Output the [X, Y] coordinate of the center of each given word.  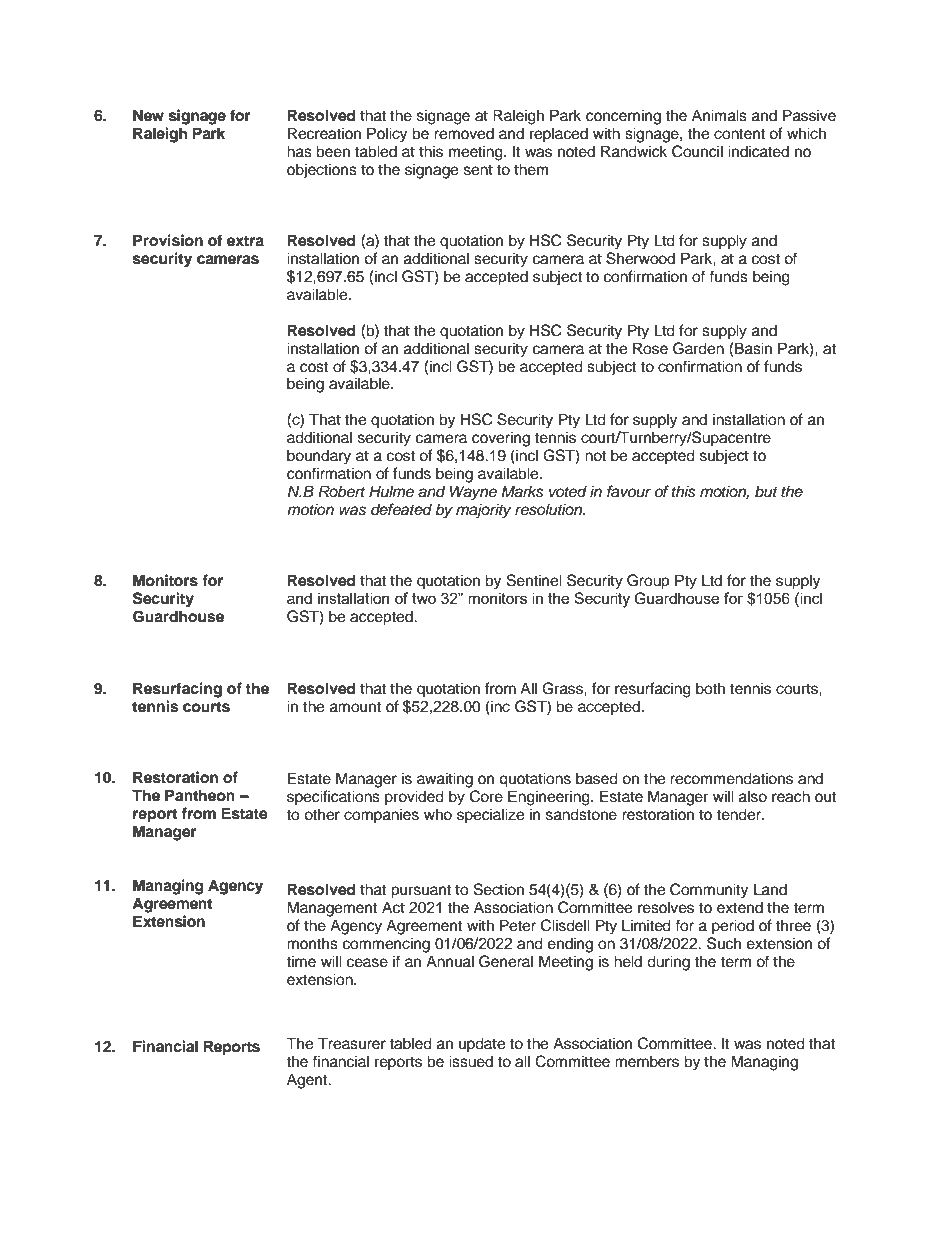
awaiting [445, 780]
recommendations [731, 778]
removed [464, 133]
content [739, 134]
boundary [319, 457]
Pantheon [200, 795]
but [766, 491]
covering [501, 439]
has [299, 151]
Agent [308, 1081]
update [482, 1045]
